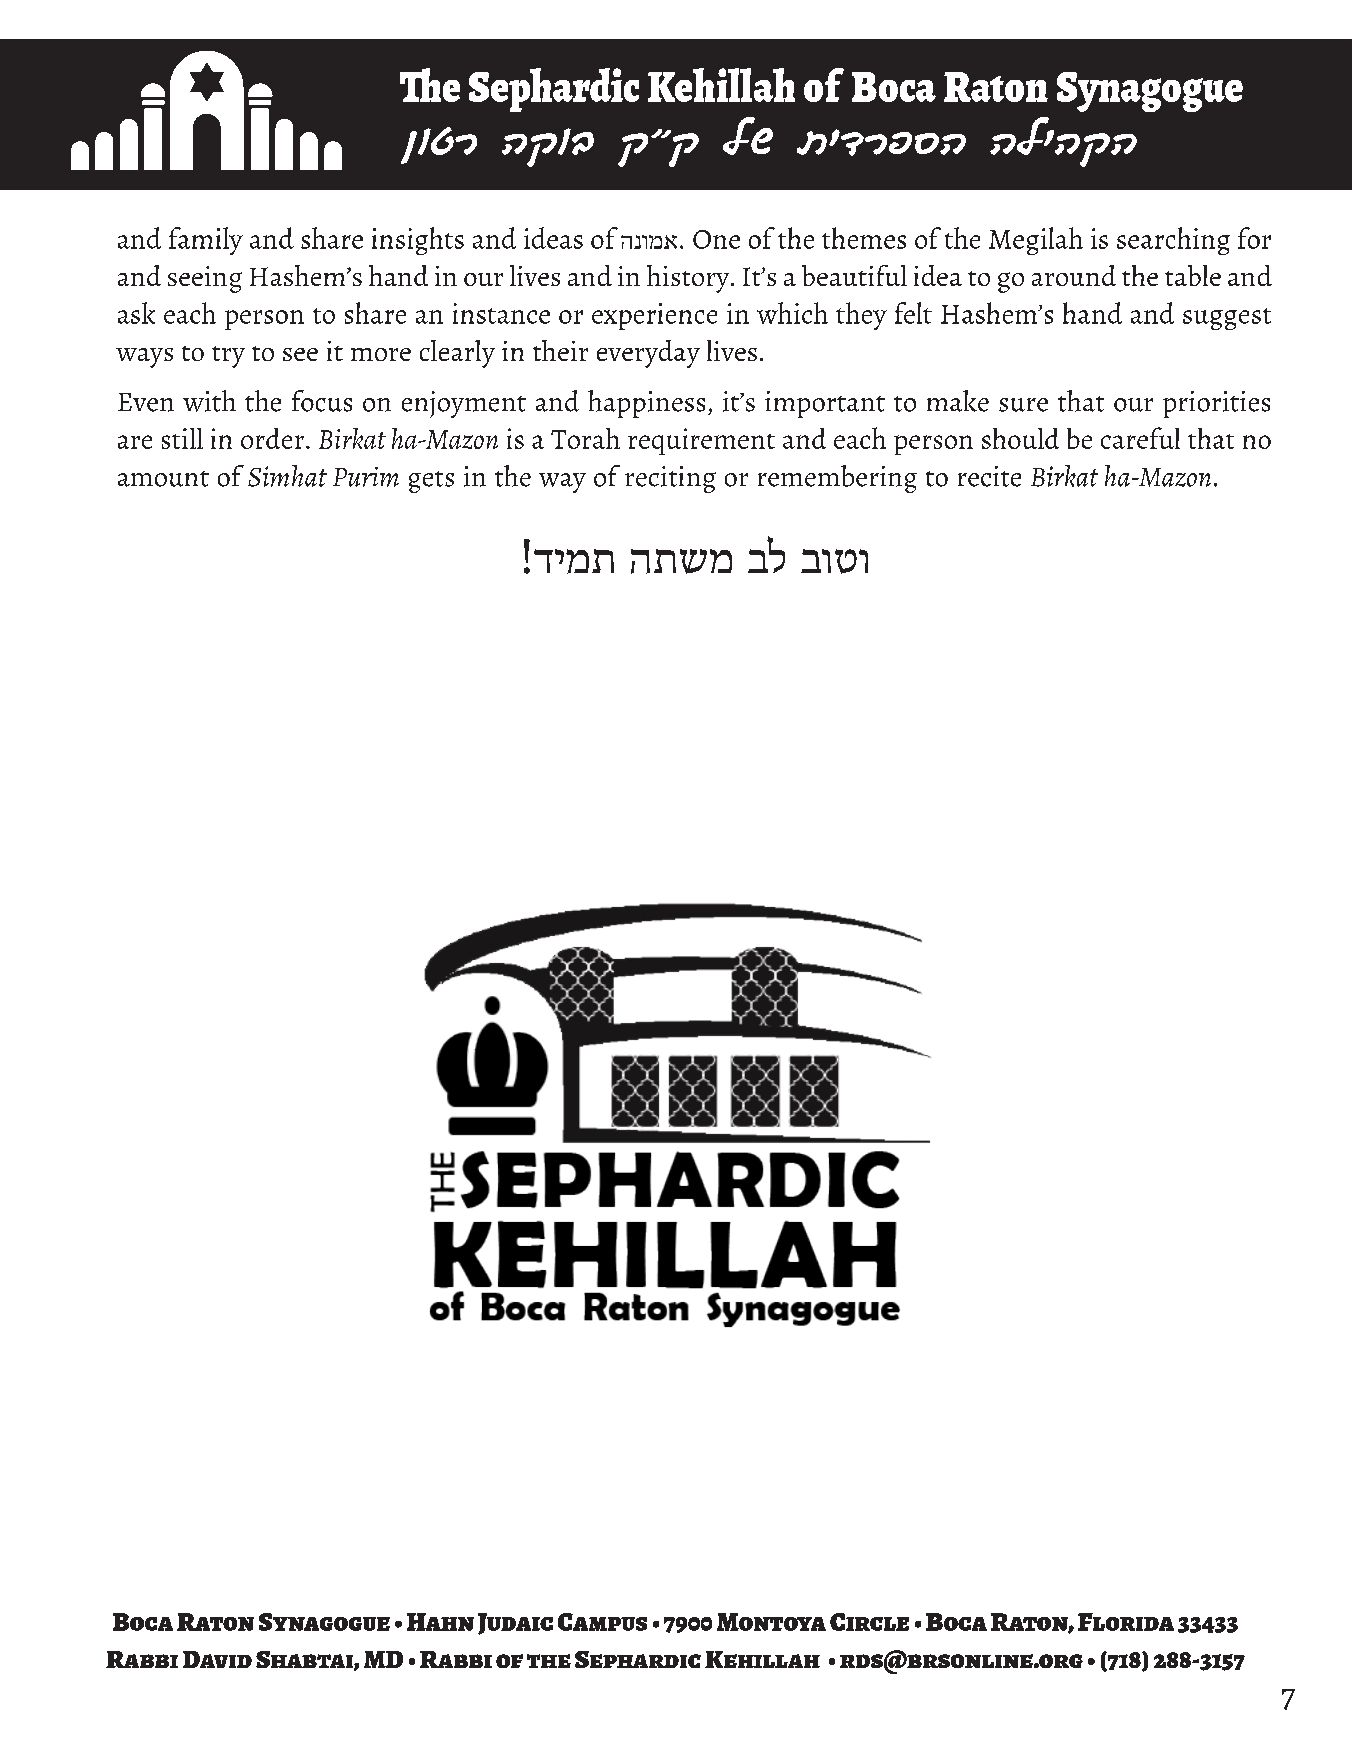 This image has width=1352, height=1750. Describe the element at coordinates (989, 476) in the image. I see `recite` at that location.
